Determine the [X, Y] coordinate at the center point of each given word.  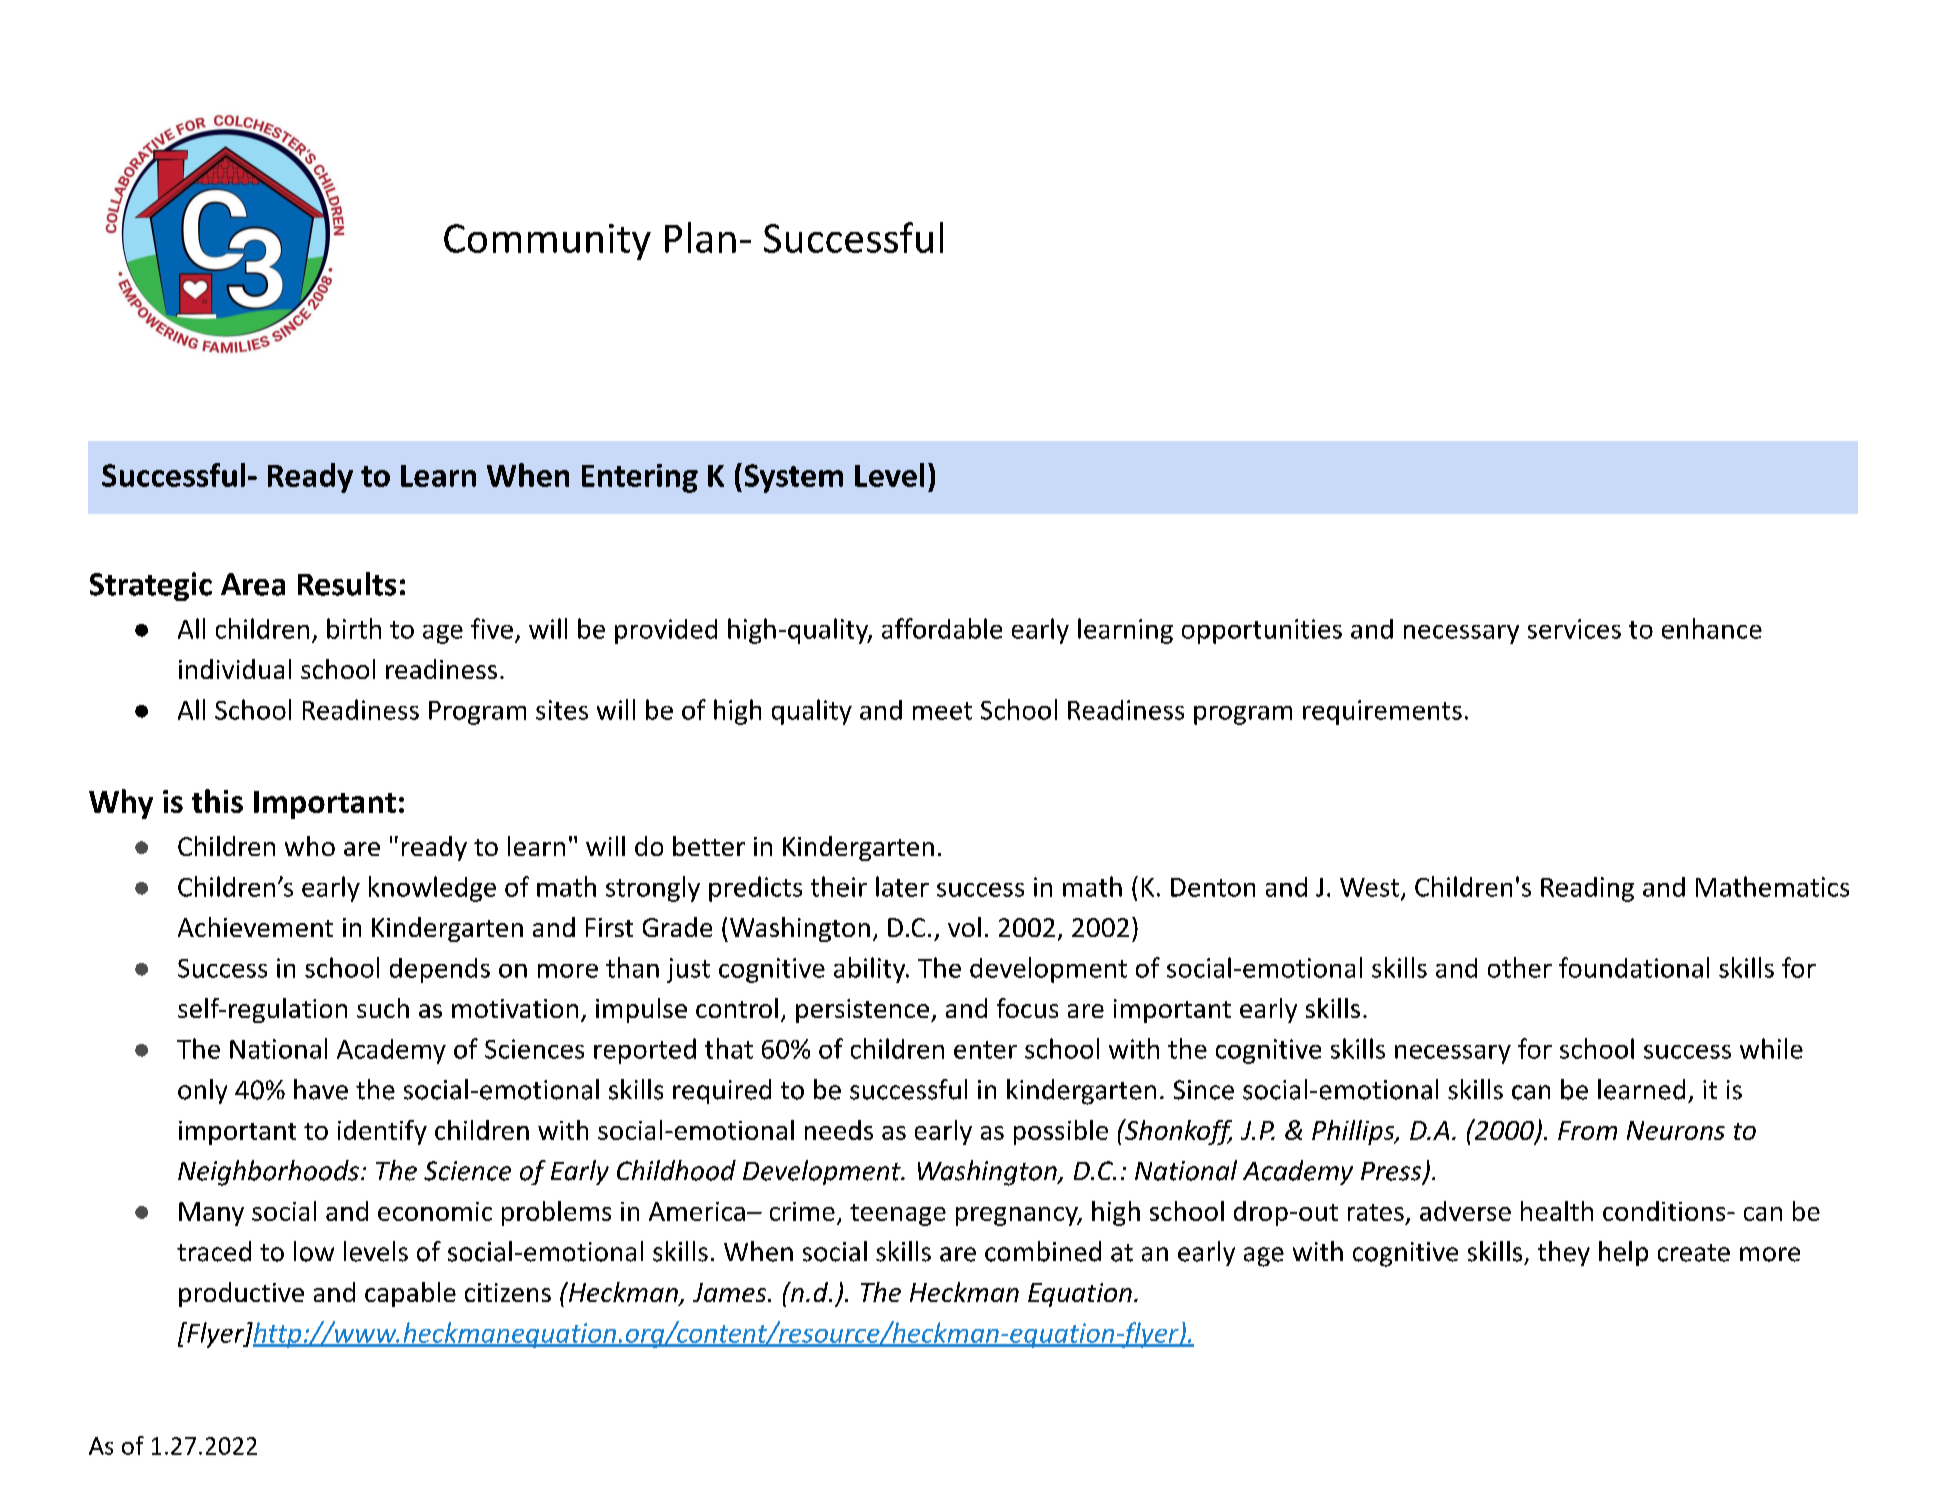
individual [235, 669]
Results [347, 584]
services [1574, 629]
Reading [1587, 889]
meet [942, 711]
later [902, 886]
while [1771, 1048]
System [794, 478]
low [314, 1251]
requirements [1382, 712]
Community [547, 242]
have [321, 1089]
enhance [1712, 628]
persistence [862, 1011]
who [310, 846]
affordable [942, 628]
